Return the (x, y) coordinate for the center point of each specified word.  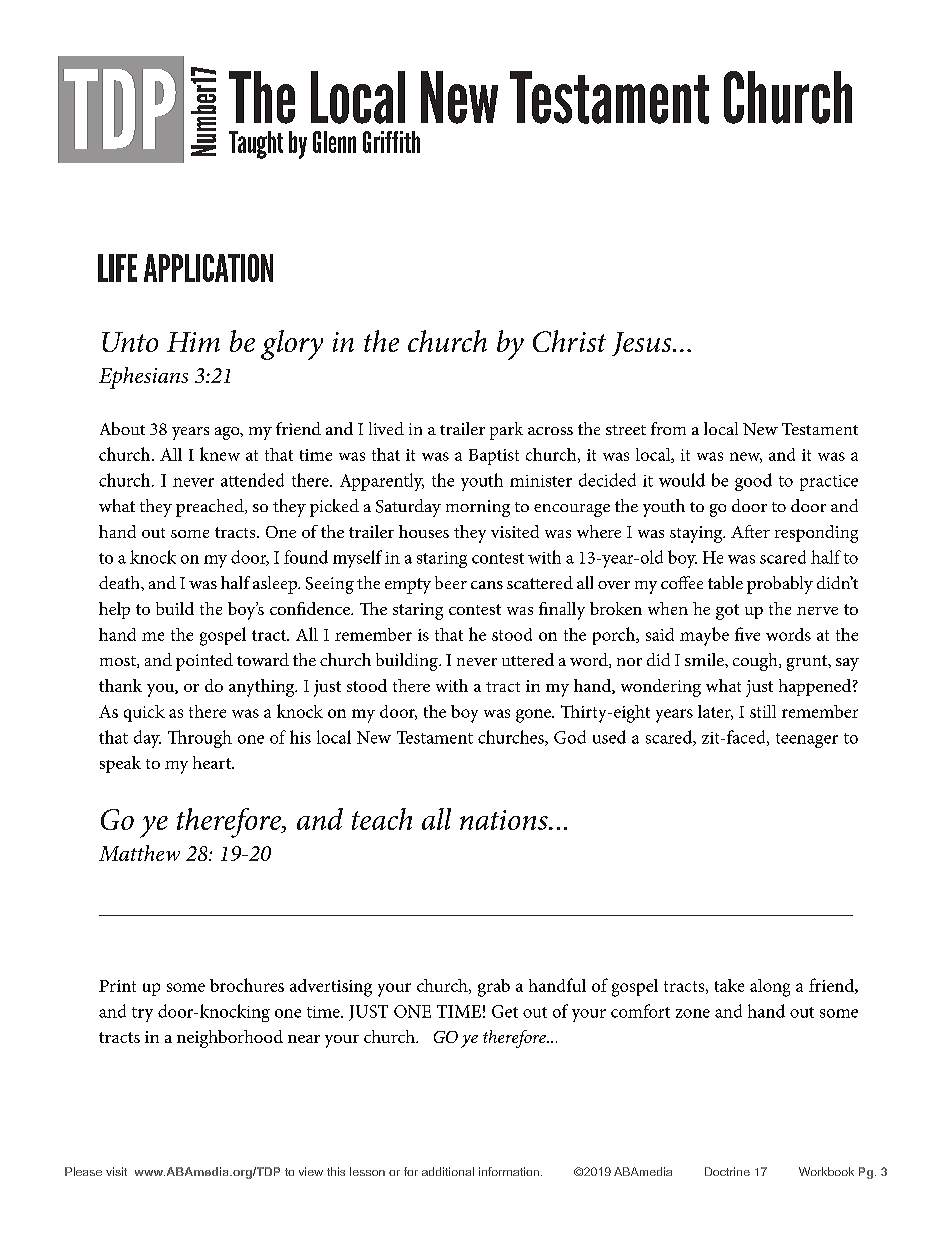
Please (83, 1171)
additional (448, 1171)
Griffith (391, 142)
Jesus (643, 344)
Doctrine (727, 1171)
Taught (256, 145)
